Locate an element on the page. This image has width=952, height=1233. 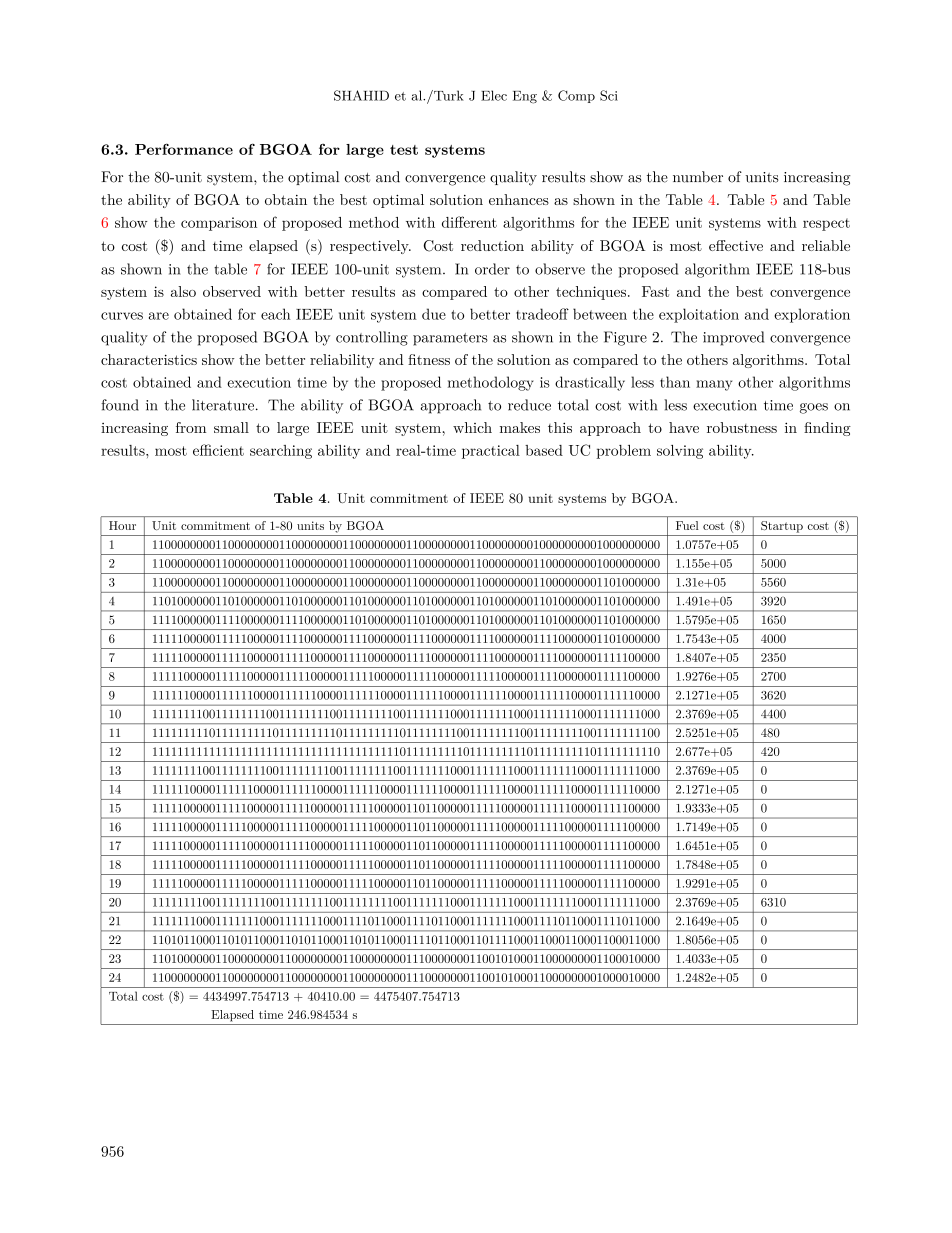
Performance is located at coordinates (184, 149).
